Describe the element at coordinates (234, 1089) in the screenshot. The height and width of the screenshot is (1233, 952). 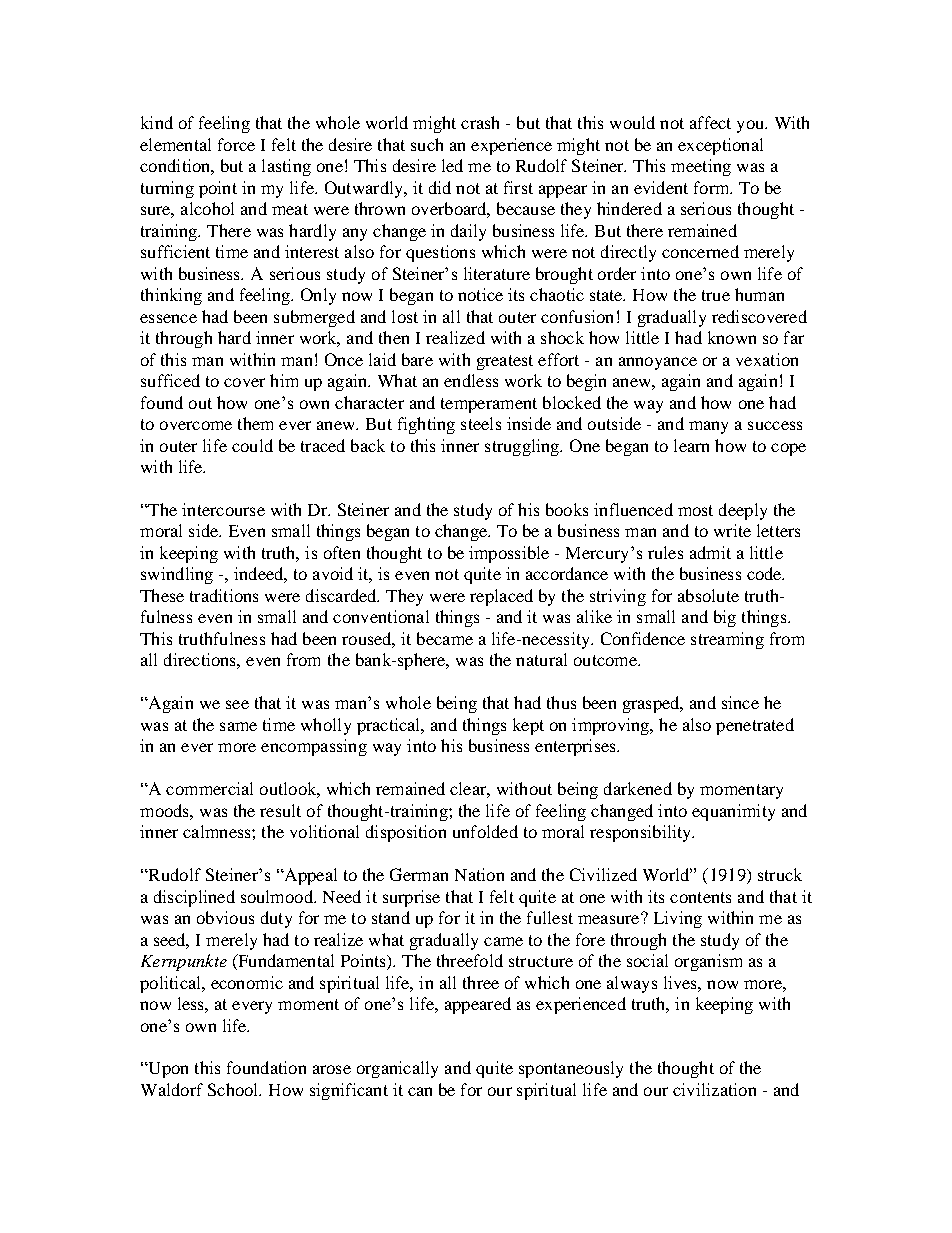
I see `School` at that location.
